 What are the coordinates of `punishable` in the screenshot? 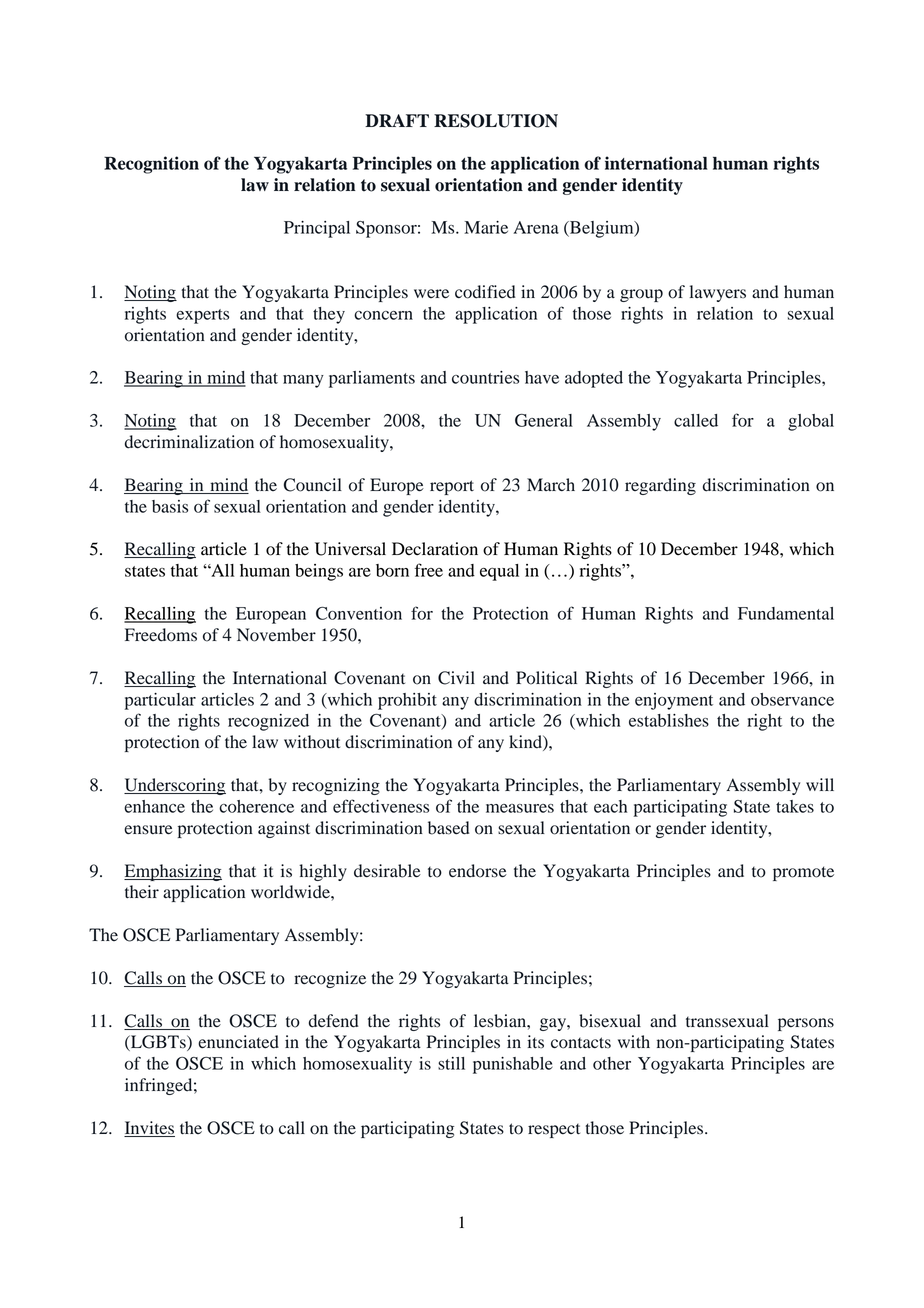 It's located at (513, 1065).
